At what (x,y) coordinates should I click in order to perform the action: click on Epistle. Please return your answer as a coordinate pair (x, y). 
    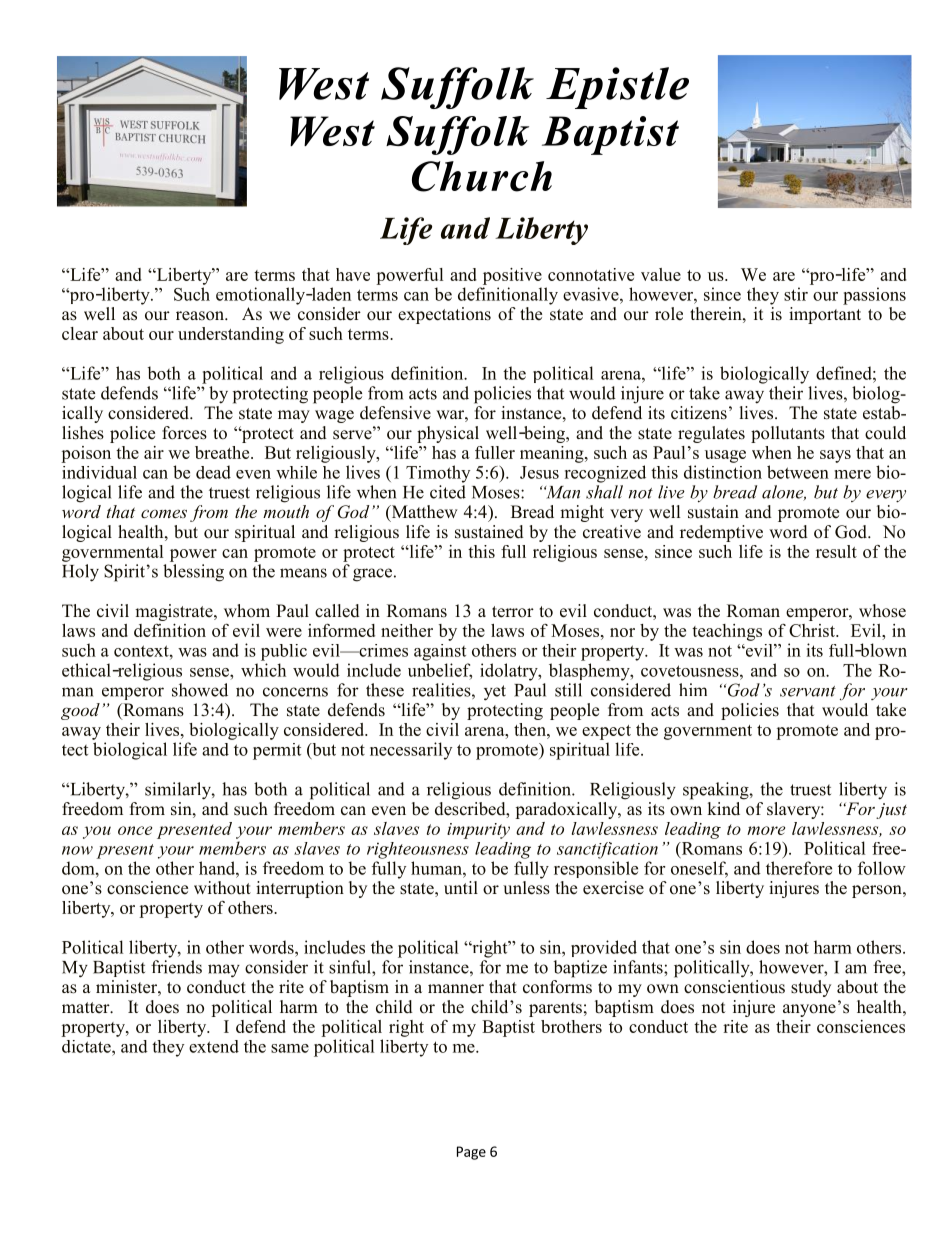
    Looking at the image, I should click on (617, 88).
